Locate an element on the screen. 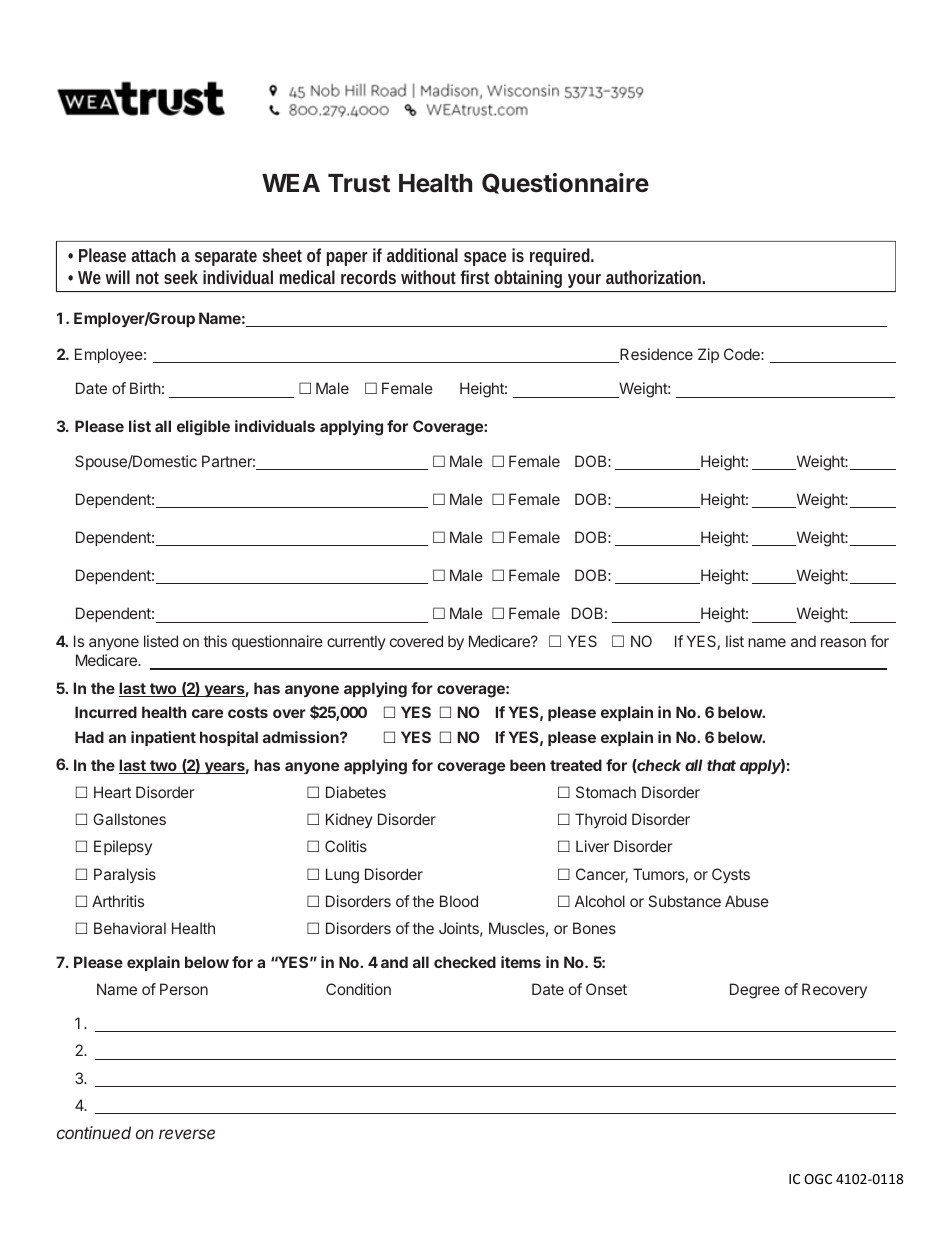 The image size is (952, 1233). space is located at coordinates (485, 259).
